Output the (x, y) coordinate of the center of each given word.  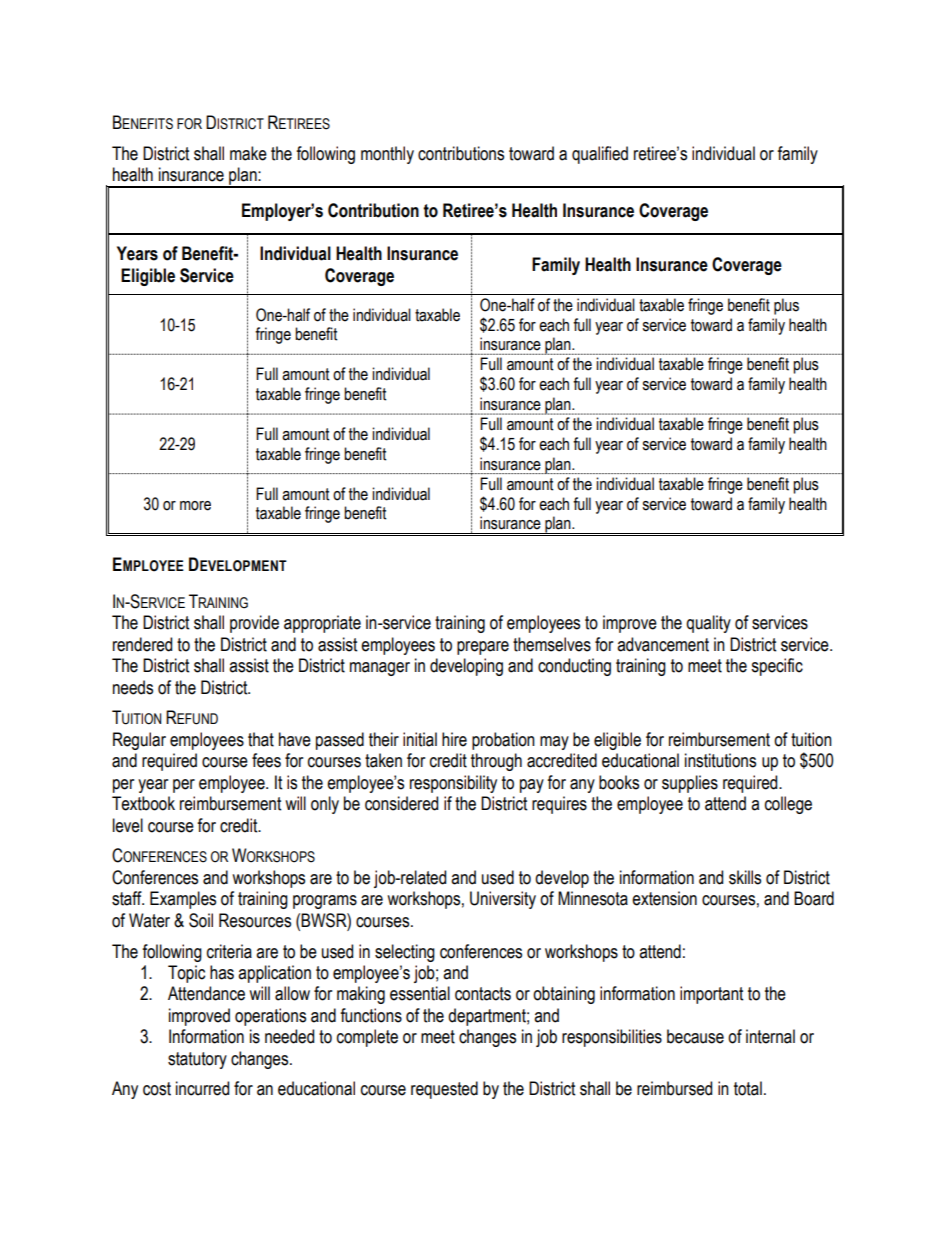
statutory (197, 1060)
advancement (663, 644)
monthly (387, 155)
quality (708, 624)
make (248, 153)
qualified (600, 155)
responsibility (453, 784)
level (128, 825)
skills (745, 877)
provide (254, 624)
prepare (483, 648)
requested (444, 1090)
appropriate (322, 624)
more (195, 506)
